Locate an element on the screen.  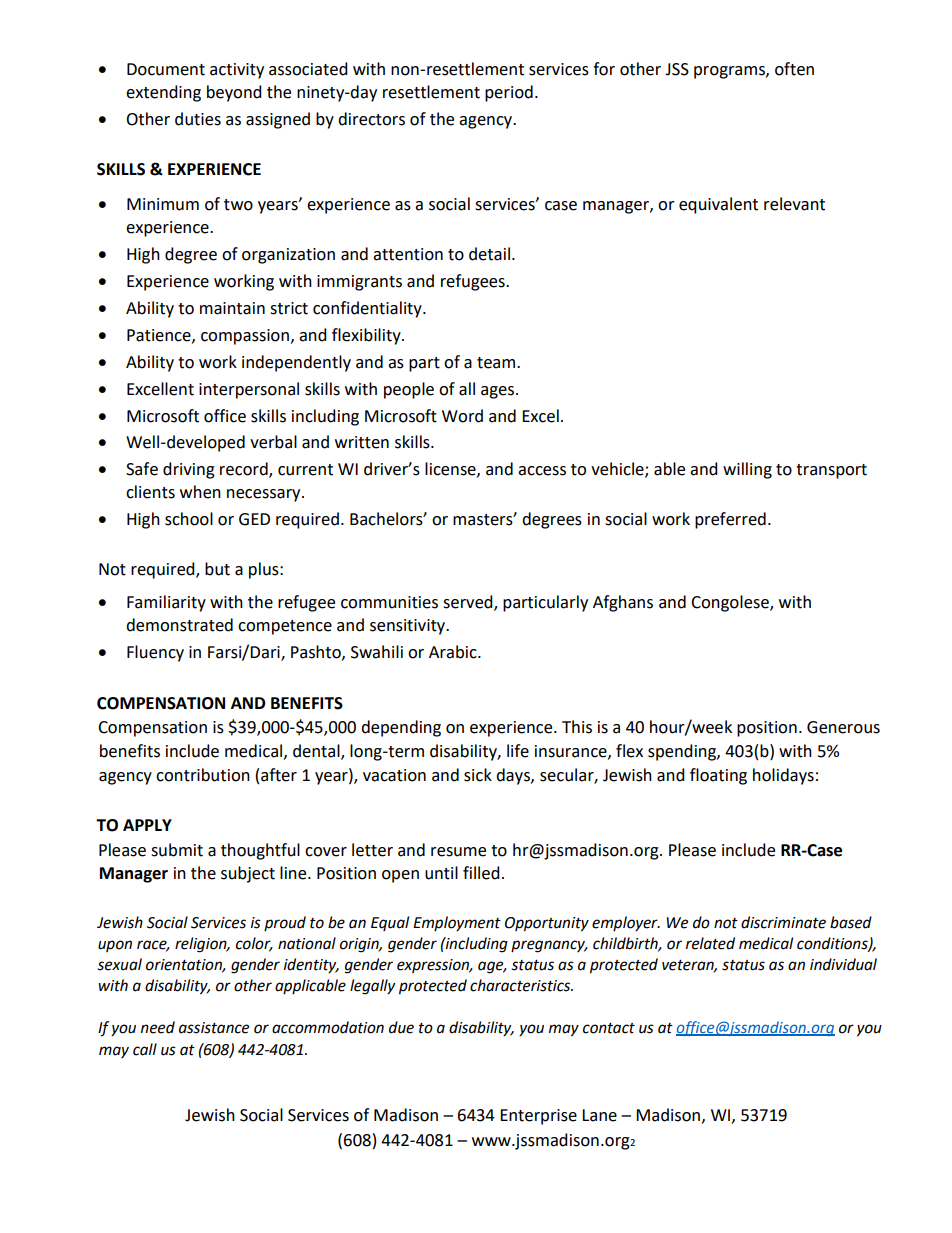
Enterprise is located at coordinates (538, 1117).
